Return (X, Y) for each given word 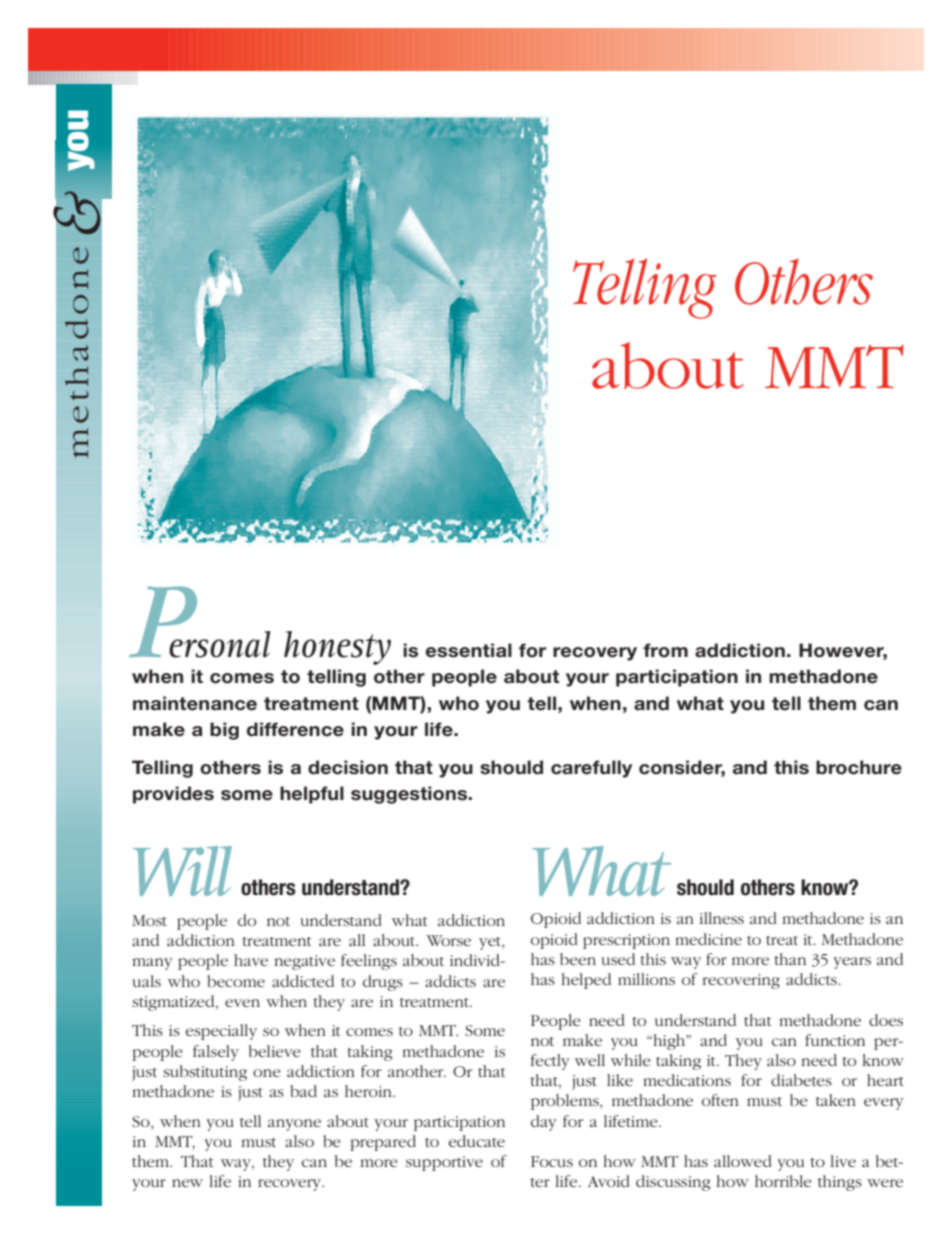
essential (469, 650)
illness (722, 918)
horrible (783, 1181)
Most (149, 920)
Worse (449, 940)
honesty (337, 648)
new (187, 1183)
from (665, 650)
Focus (552, 1161)
